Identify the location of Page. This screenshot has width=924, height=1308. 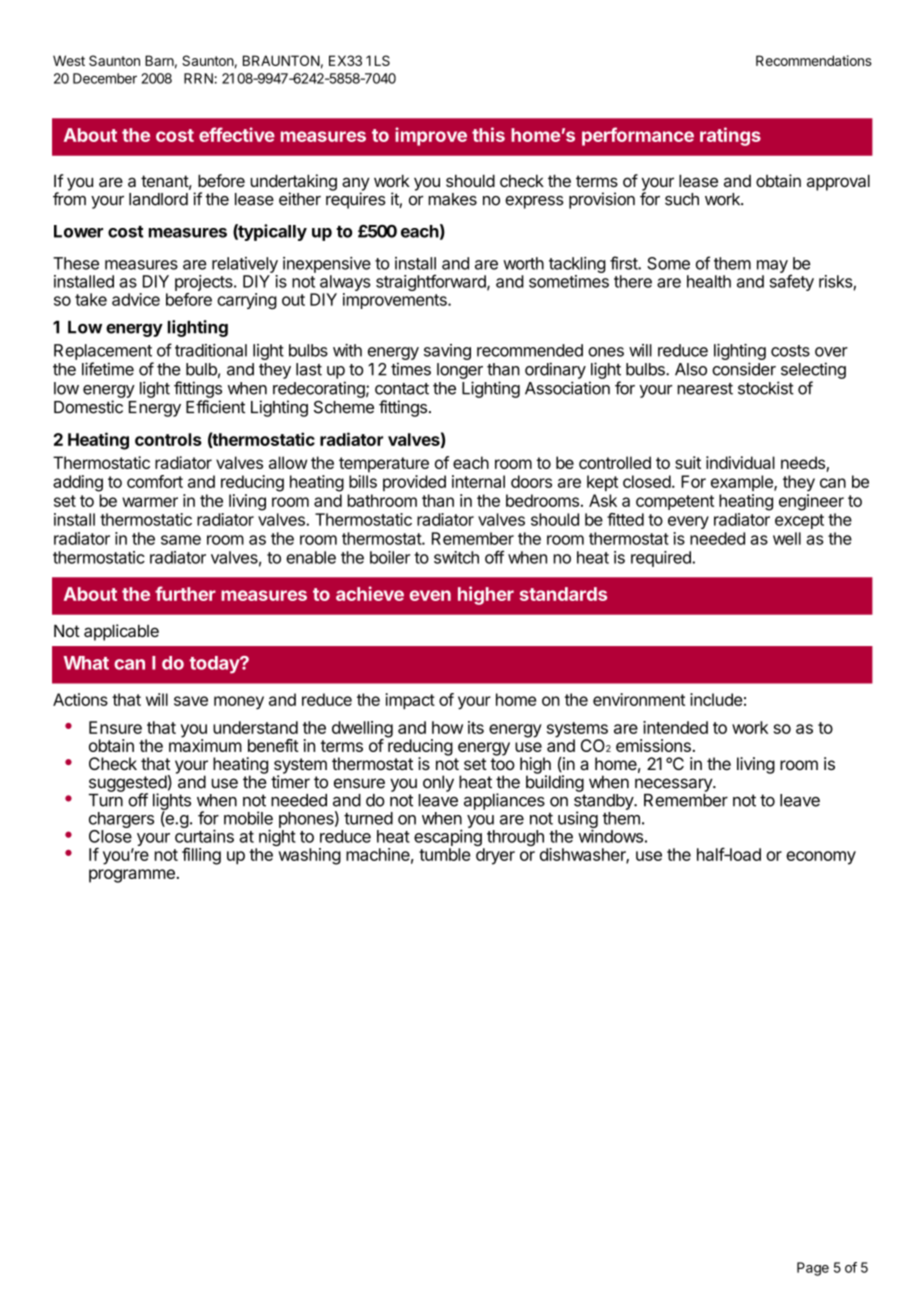
(813, 1269).
